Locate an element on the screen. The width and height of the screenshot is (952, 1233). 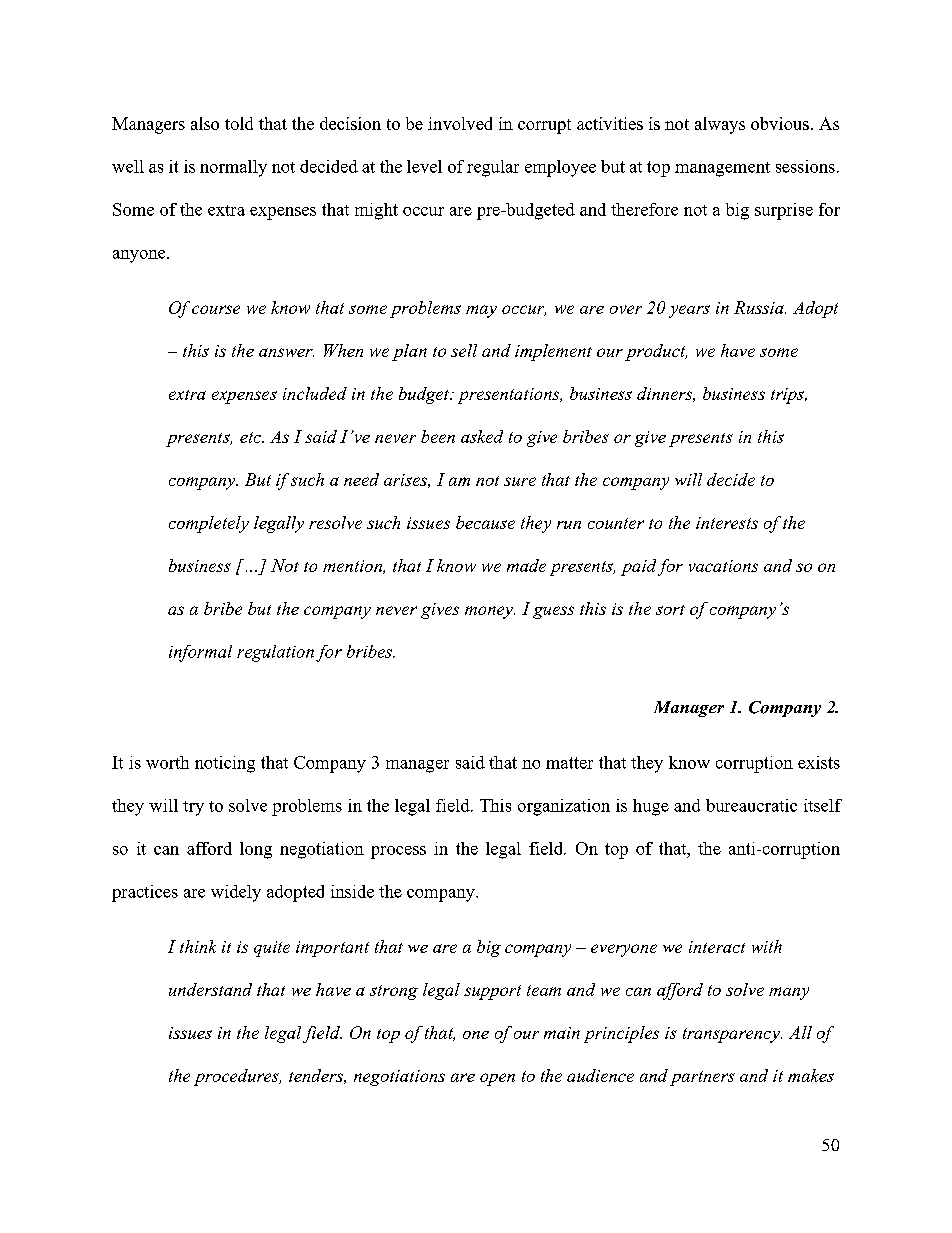
procedures is located at coordinates (237, 1077).
